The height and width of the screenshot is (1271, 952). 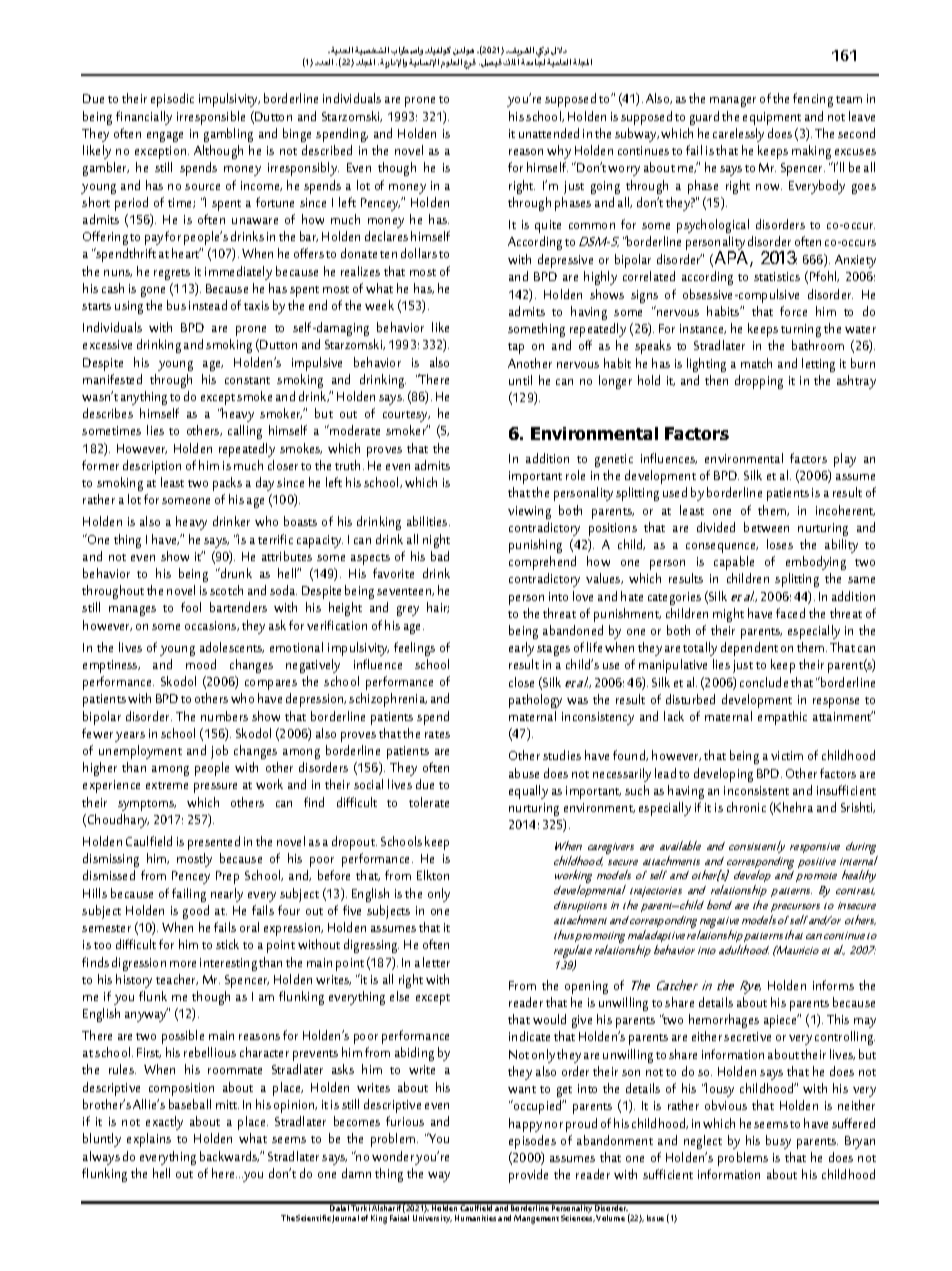 I want to click on equipment, so click(x=772, y=118).
